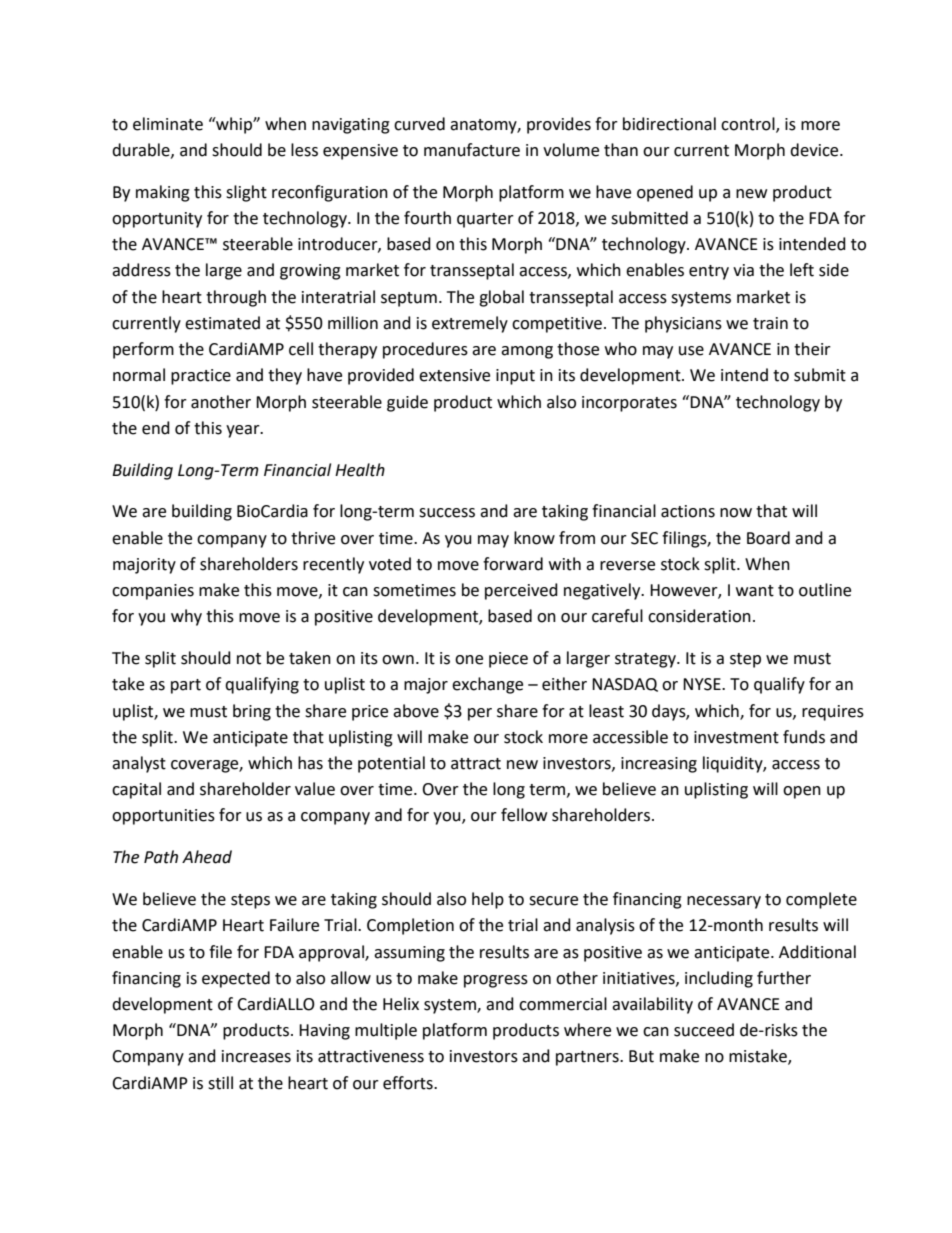  What do you see at coordinates (472, 150) in the page?
I see `manufacture` at bounding box center [472, 150].
